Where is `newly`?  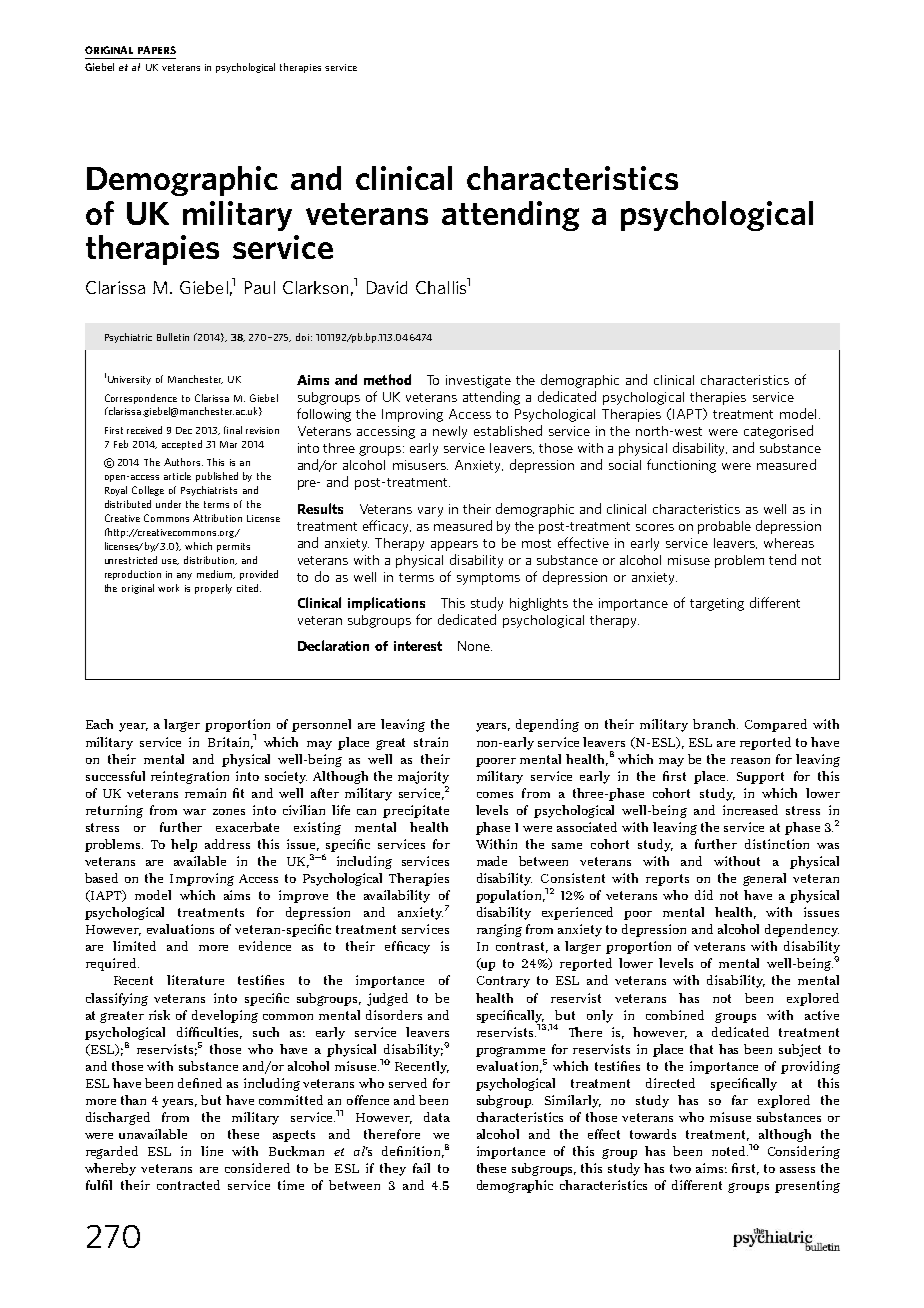 newly is located at coordinates (450, 432).
